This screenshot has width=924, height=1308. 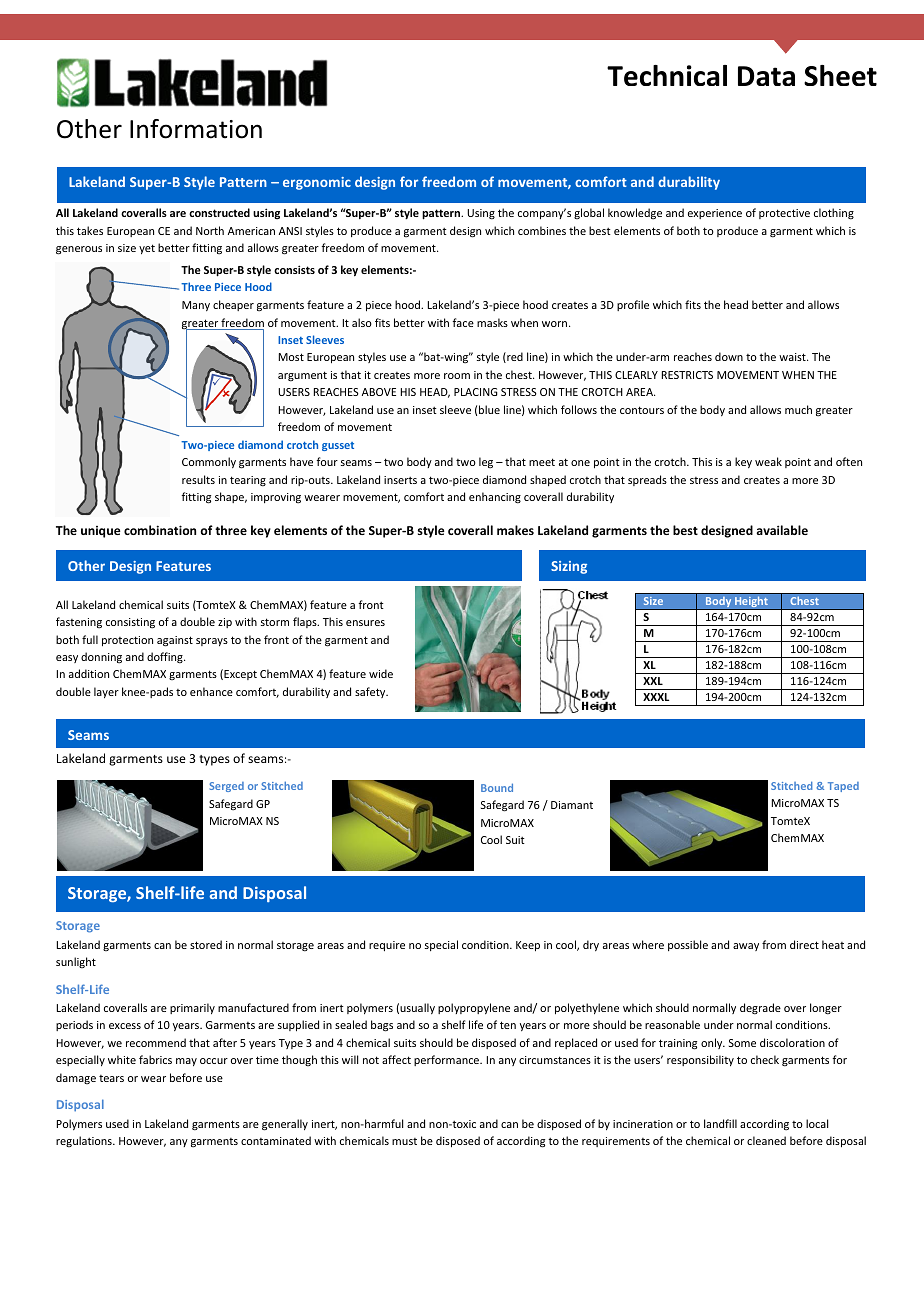 I want to click on room, so click(x=457, y=376).
